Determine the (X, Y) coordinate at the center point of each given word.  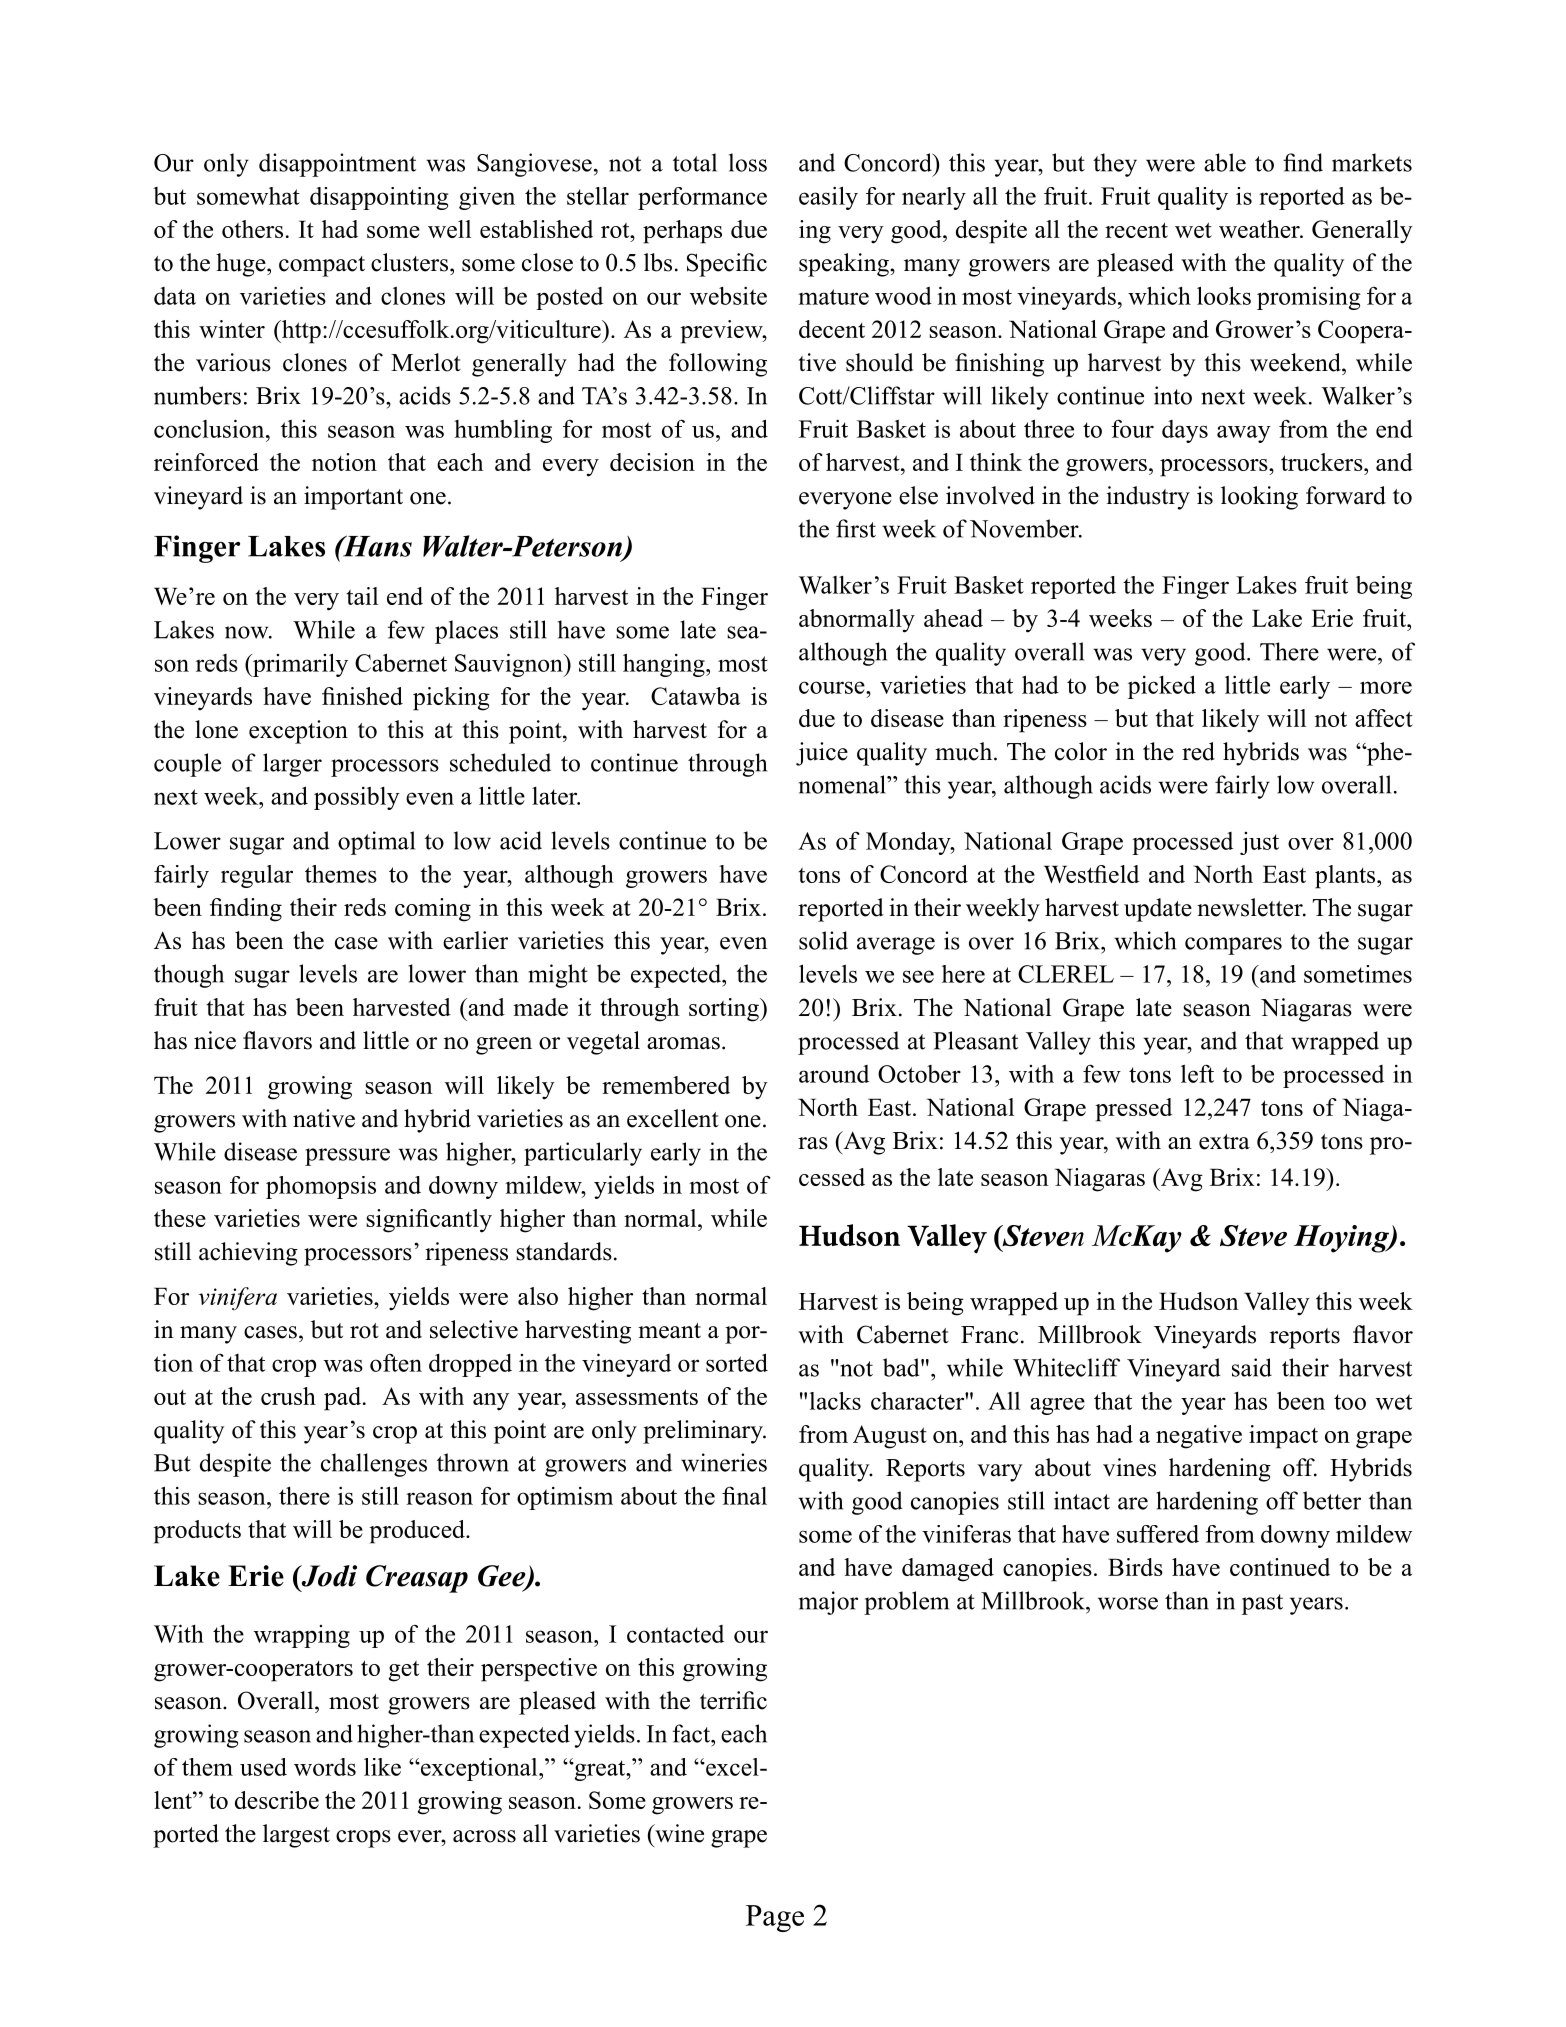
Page (775, 1918)
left (1197, 1073)
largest (296, 1836)
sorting (725, 1010)
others (252, 229)
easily (828, 198)
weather (1260, 229)
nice (215, 1040)
